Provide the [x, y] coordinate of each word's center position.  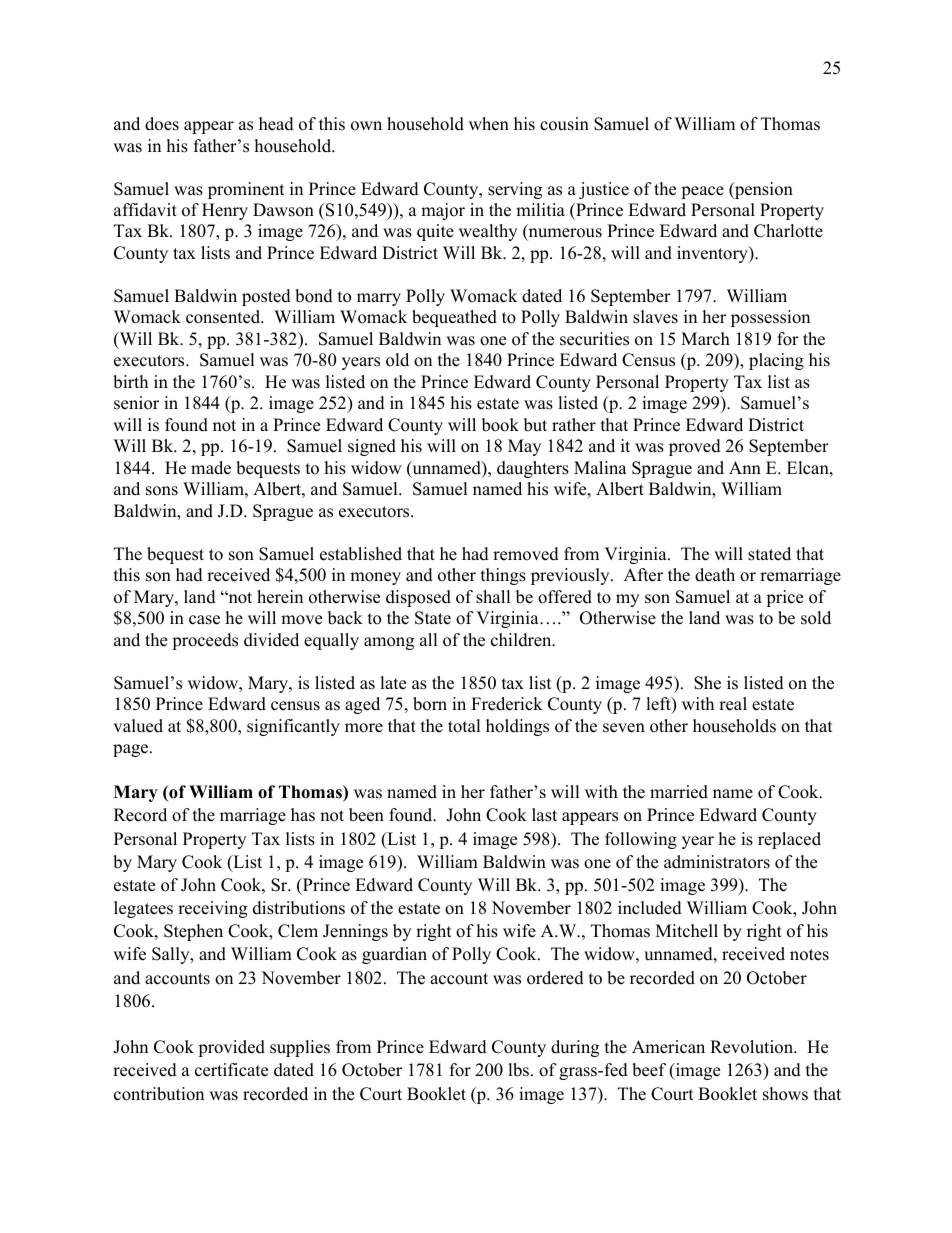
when [489, 124]
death [715, 575]
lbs [518, 1070]
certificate [231, 1070]
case [204, 620]
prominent [246, 190]
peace [702, 192]
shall [493, 597]
